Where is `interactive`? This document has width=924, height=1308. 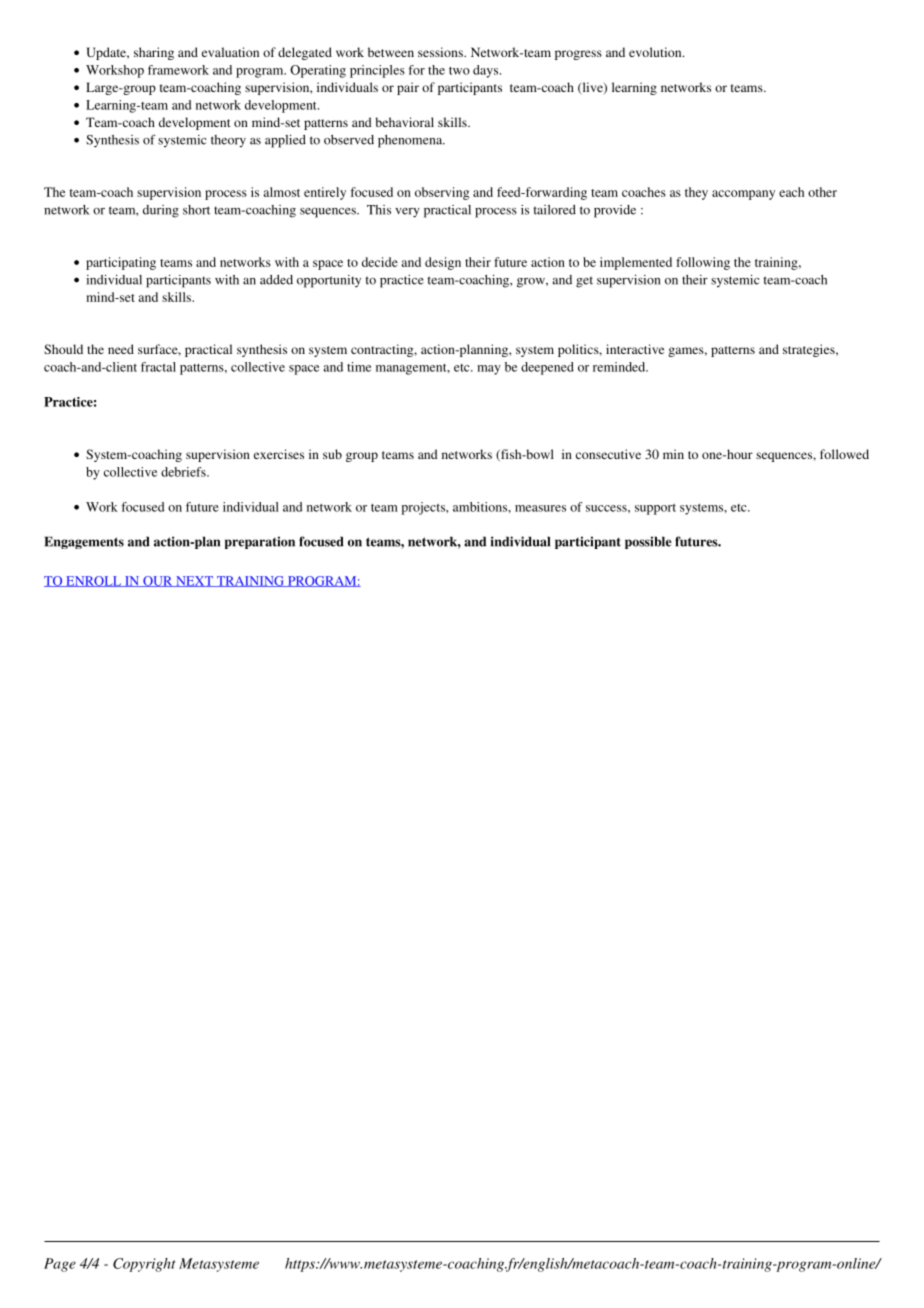
interactive is located at coordinates (635, 349).
